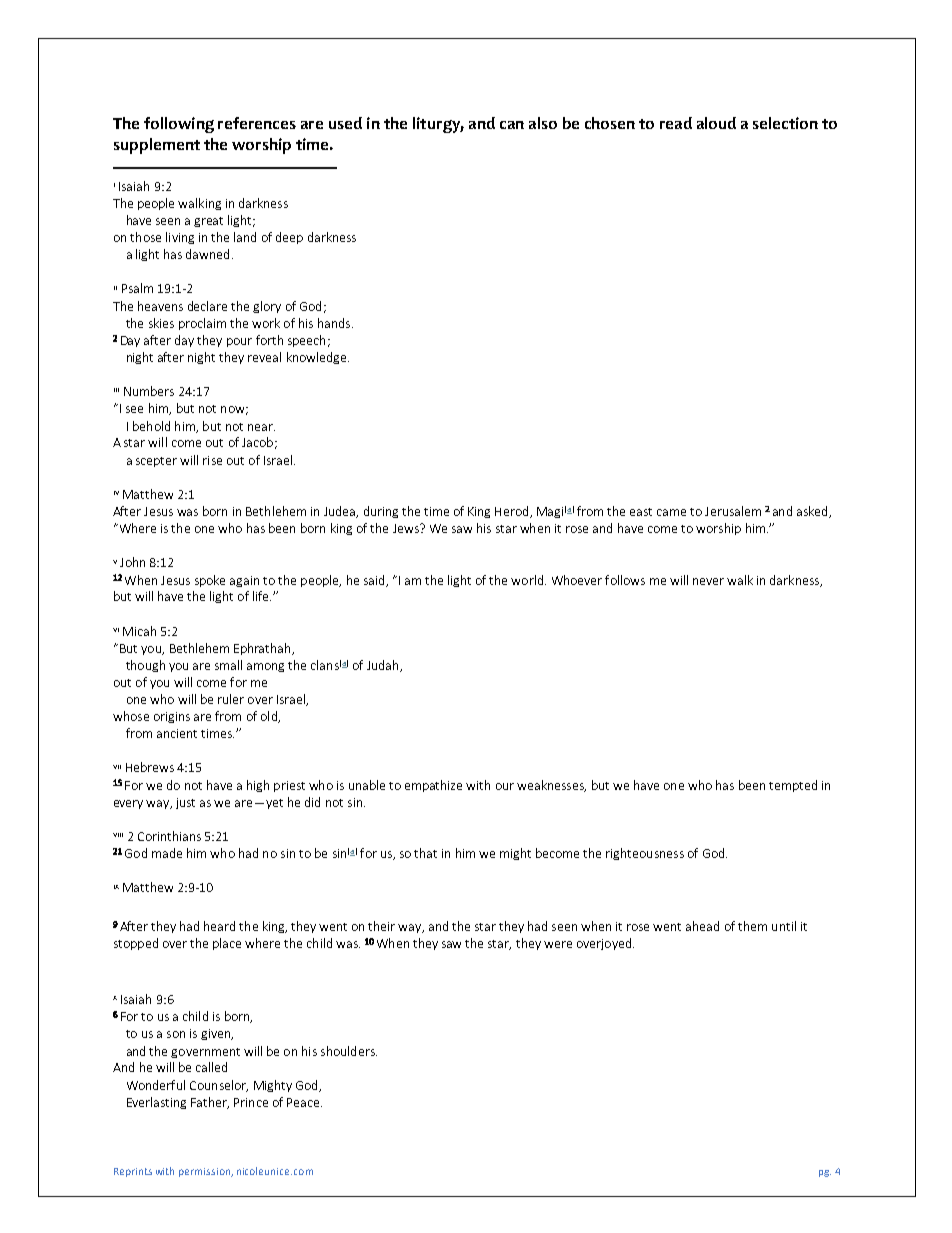  I want to click on following, so click(179, 125).
